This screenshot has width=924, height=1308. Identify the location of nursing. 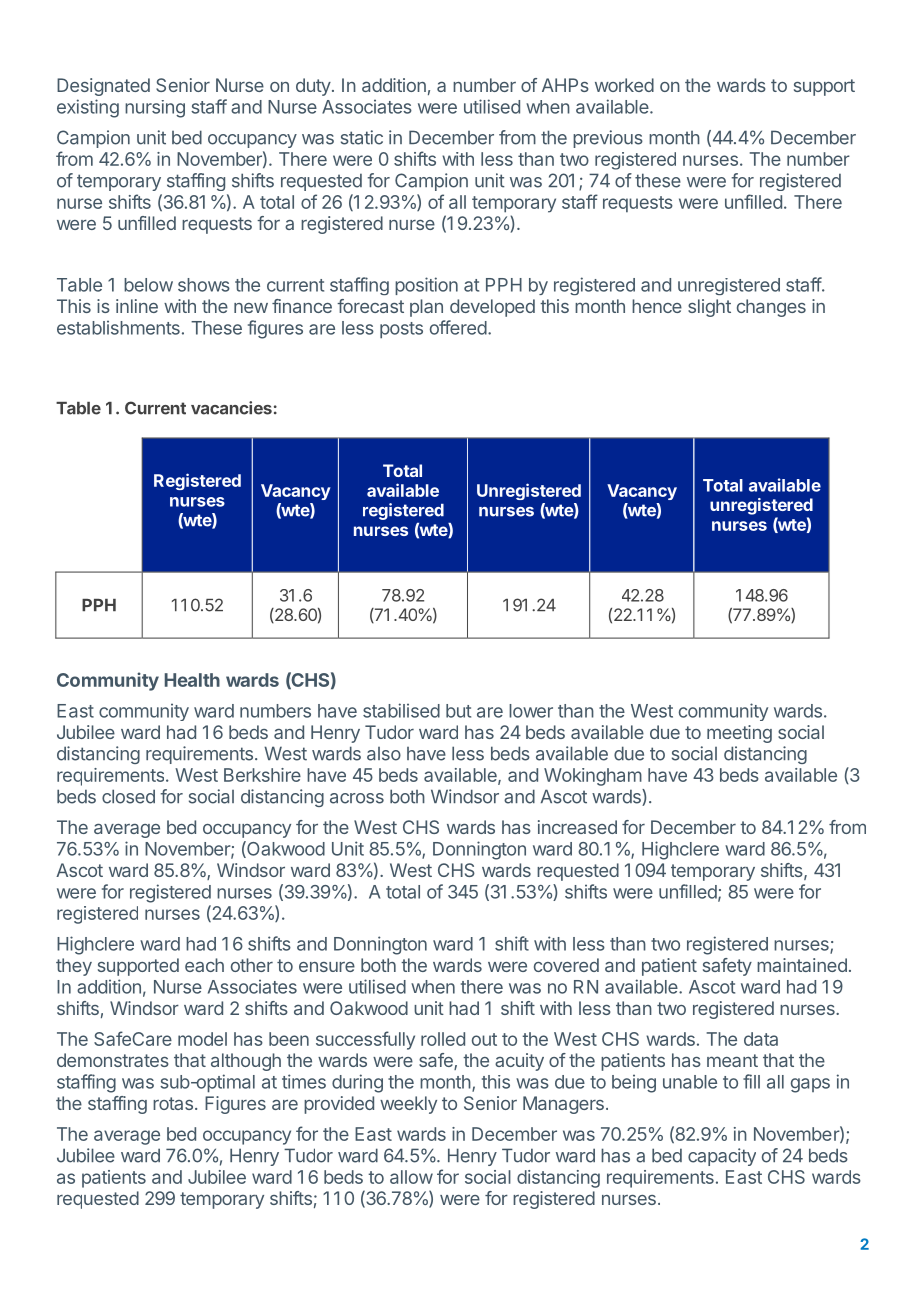
(155, 109).
